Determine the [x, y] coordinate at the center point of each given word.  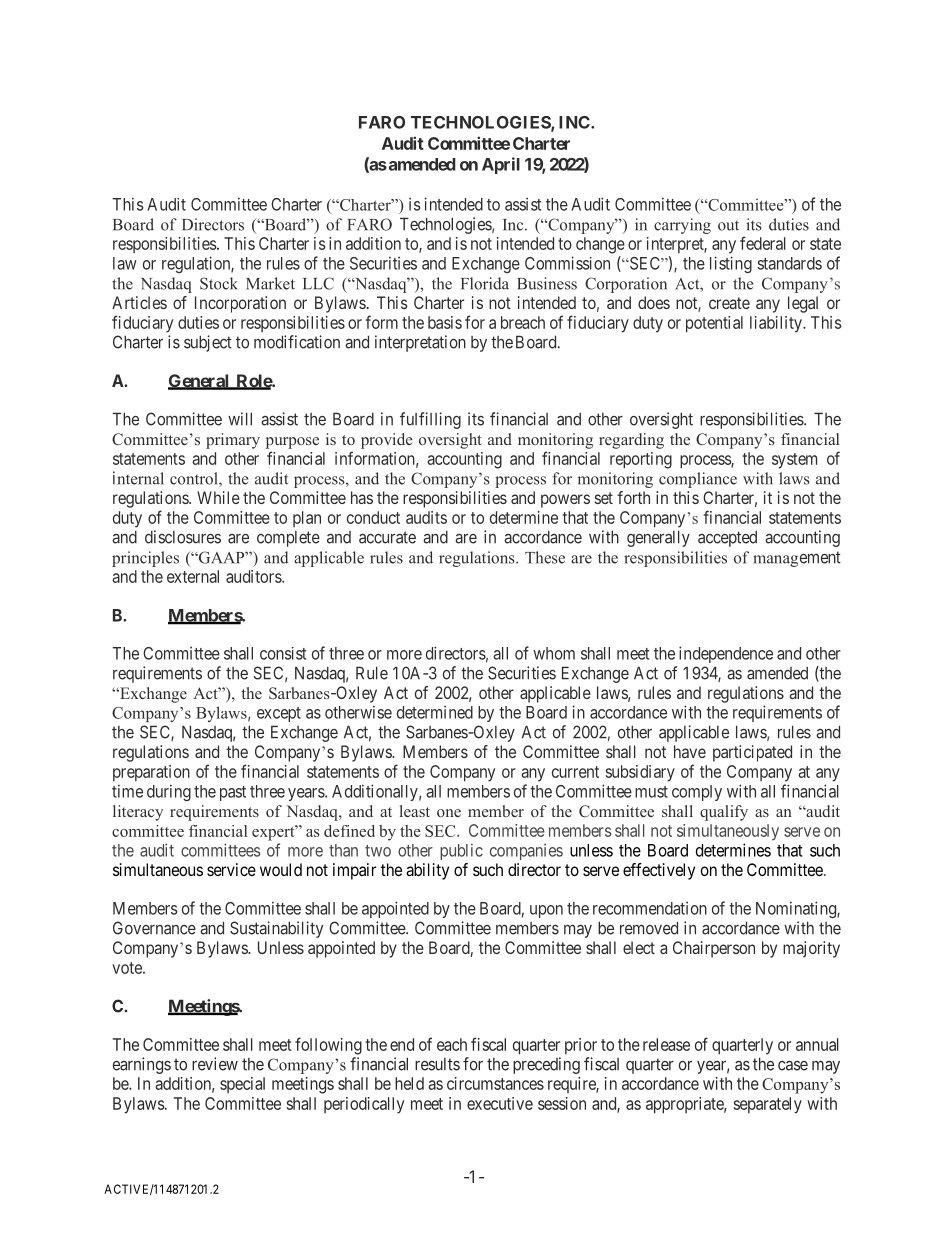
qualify [724, 813]
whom [554, 653]
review [215, 1064]
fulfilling [430, 420]
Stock [219, 283]
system [794, 461]
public [461, 852]
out [728, 225]
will [240, 419]
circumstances [495, 1083]
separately [768, 1105]
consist [283, 653]
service [231, 869]
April [501, 165]
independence [726, 654]
